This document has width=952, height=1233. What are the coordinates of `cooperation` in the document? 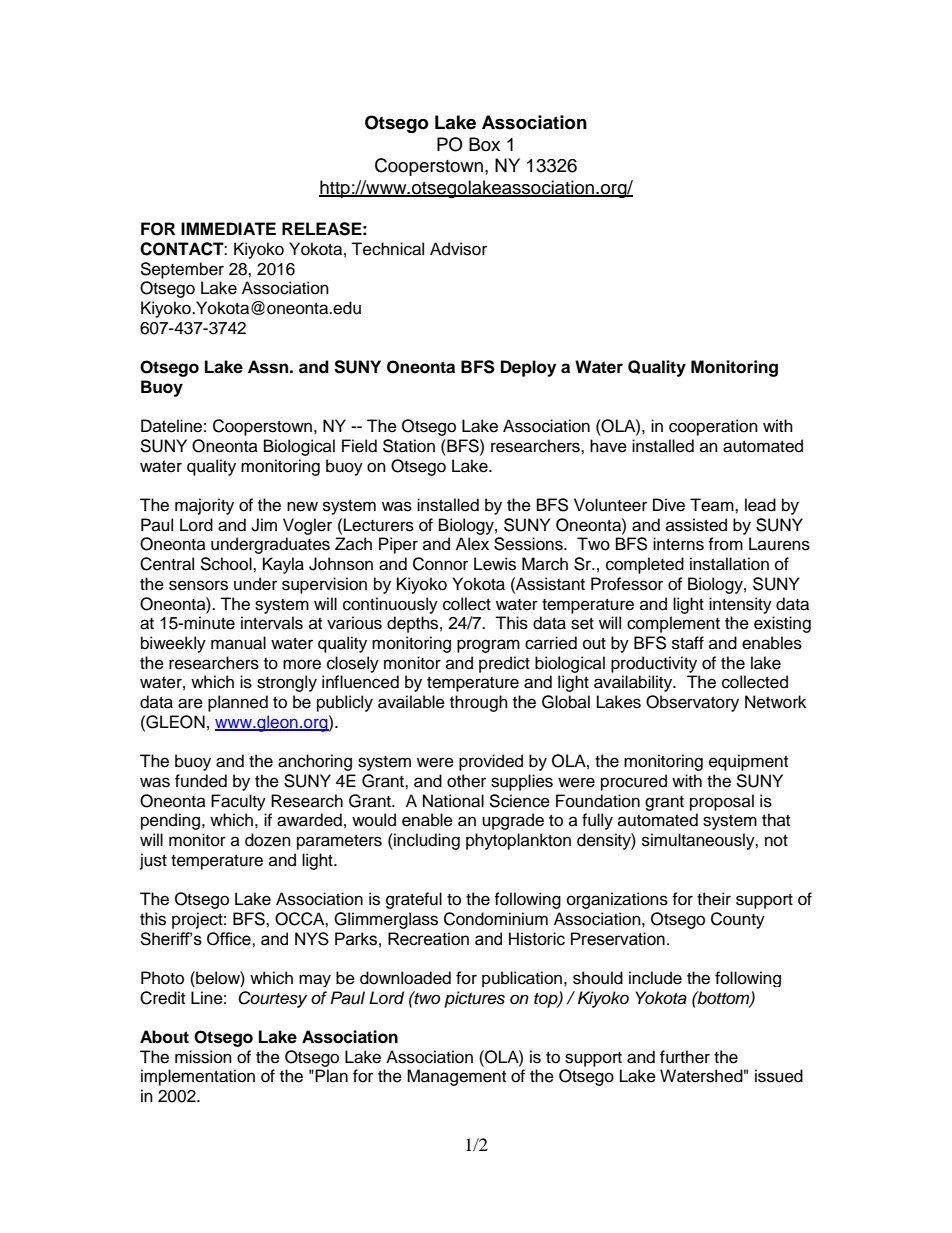 It's located at (713, 427).
